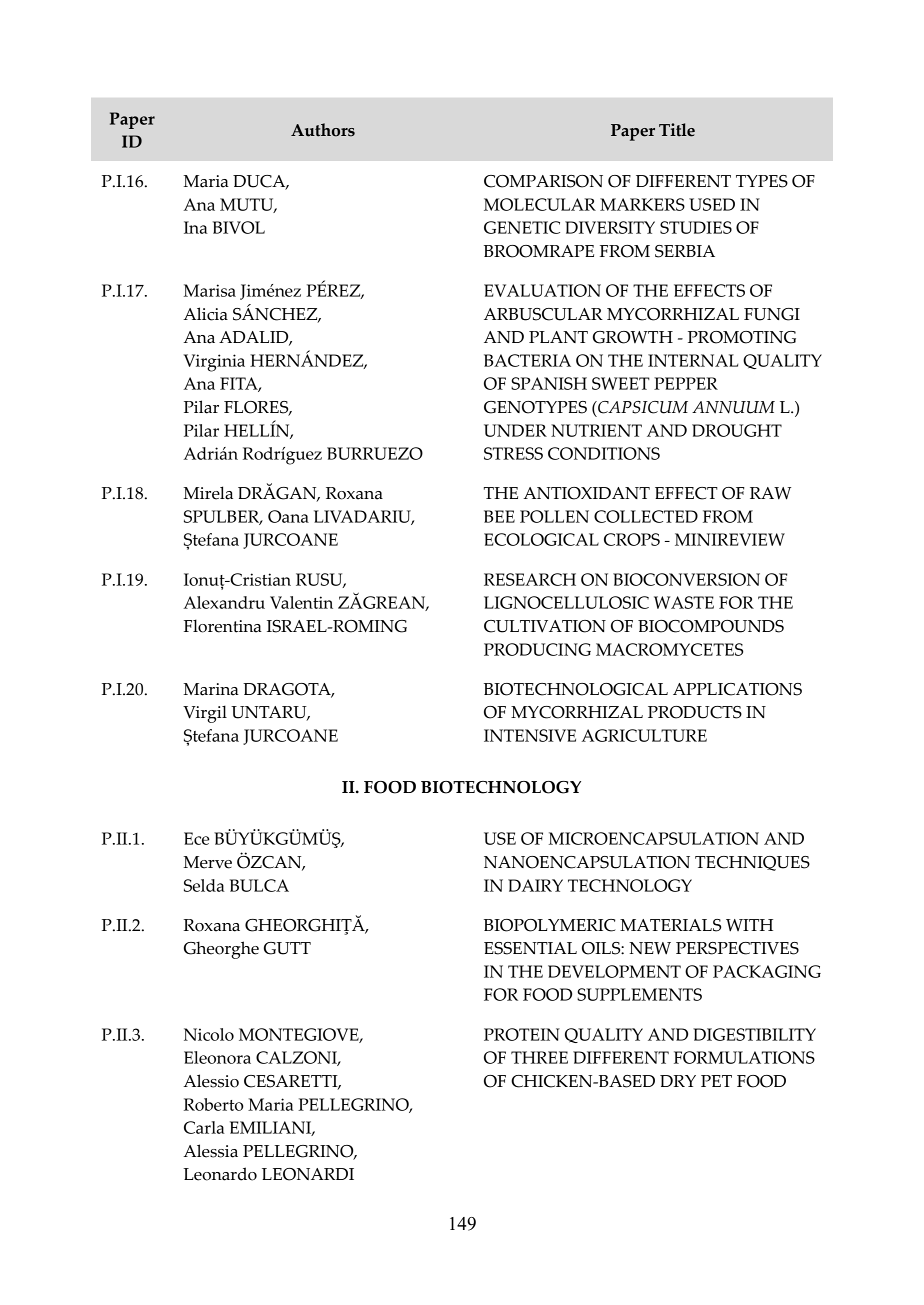  What do you see at coordinates (677, 130) in the screenshot?
I see `Title` at bounding box center [677, 130].
